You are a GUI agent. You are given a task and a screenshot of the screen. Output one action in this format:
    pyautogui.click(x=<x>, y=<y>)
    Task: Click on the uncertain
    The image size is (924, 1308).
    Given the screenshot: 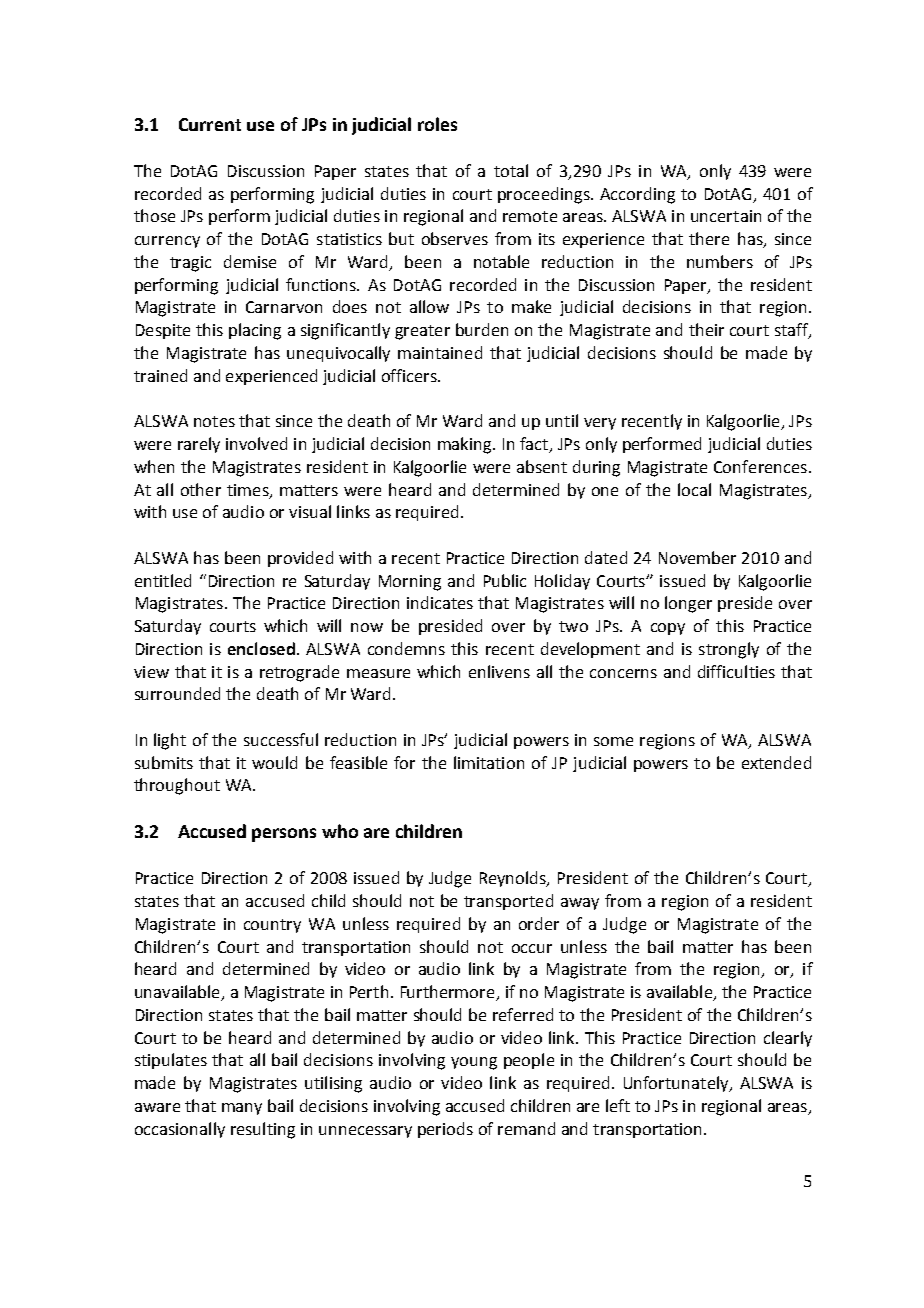 What is the action you would take?
    pyautogui.click(x=726, y=216)
